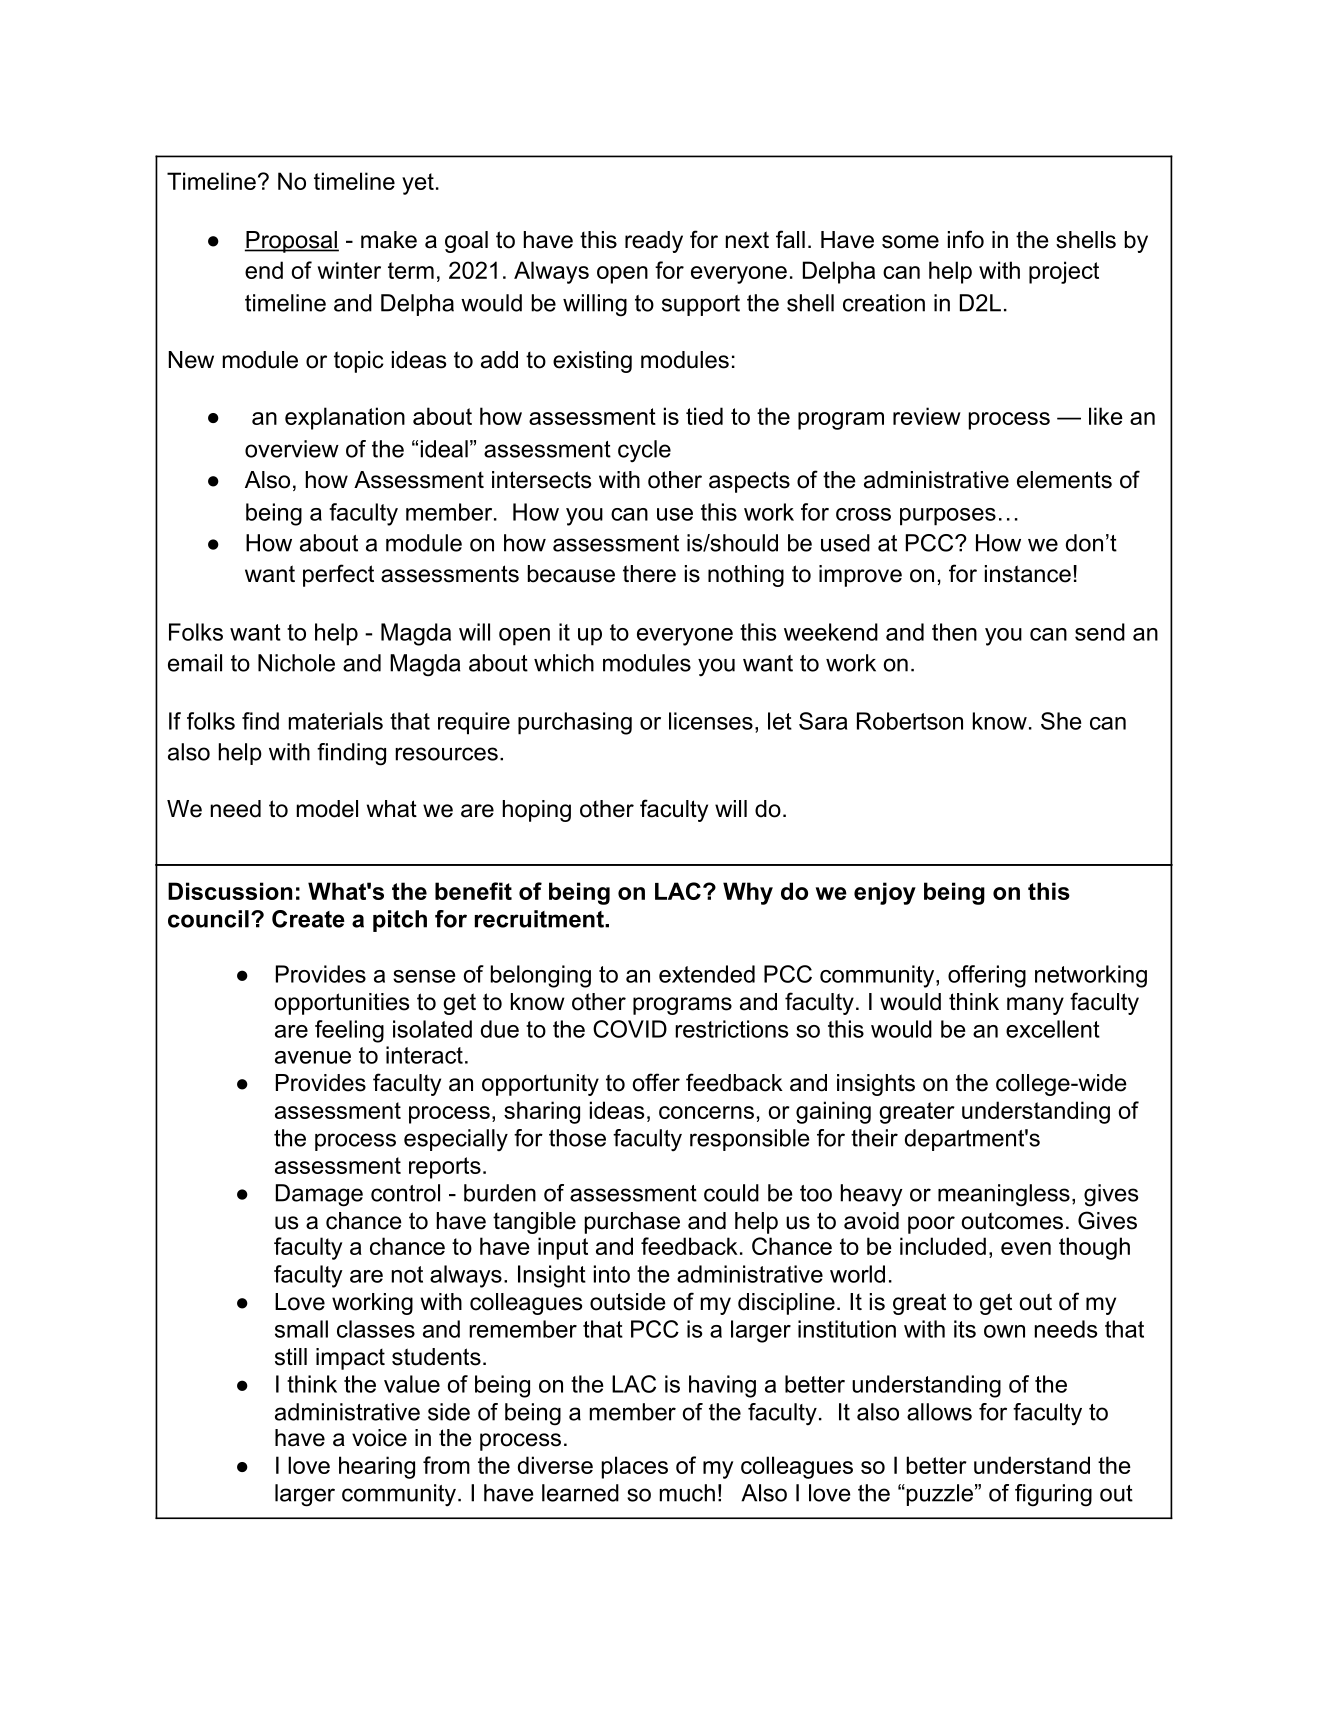 This document has width=1323, height=1712. What do you see at coordinates (313, 1057) in the document?
I see `avenue` at bounding box center [313, 1057].
